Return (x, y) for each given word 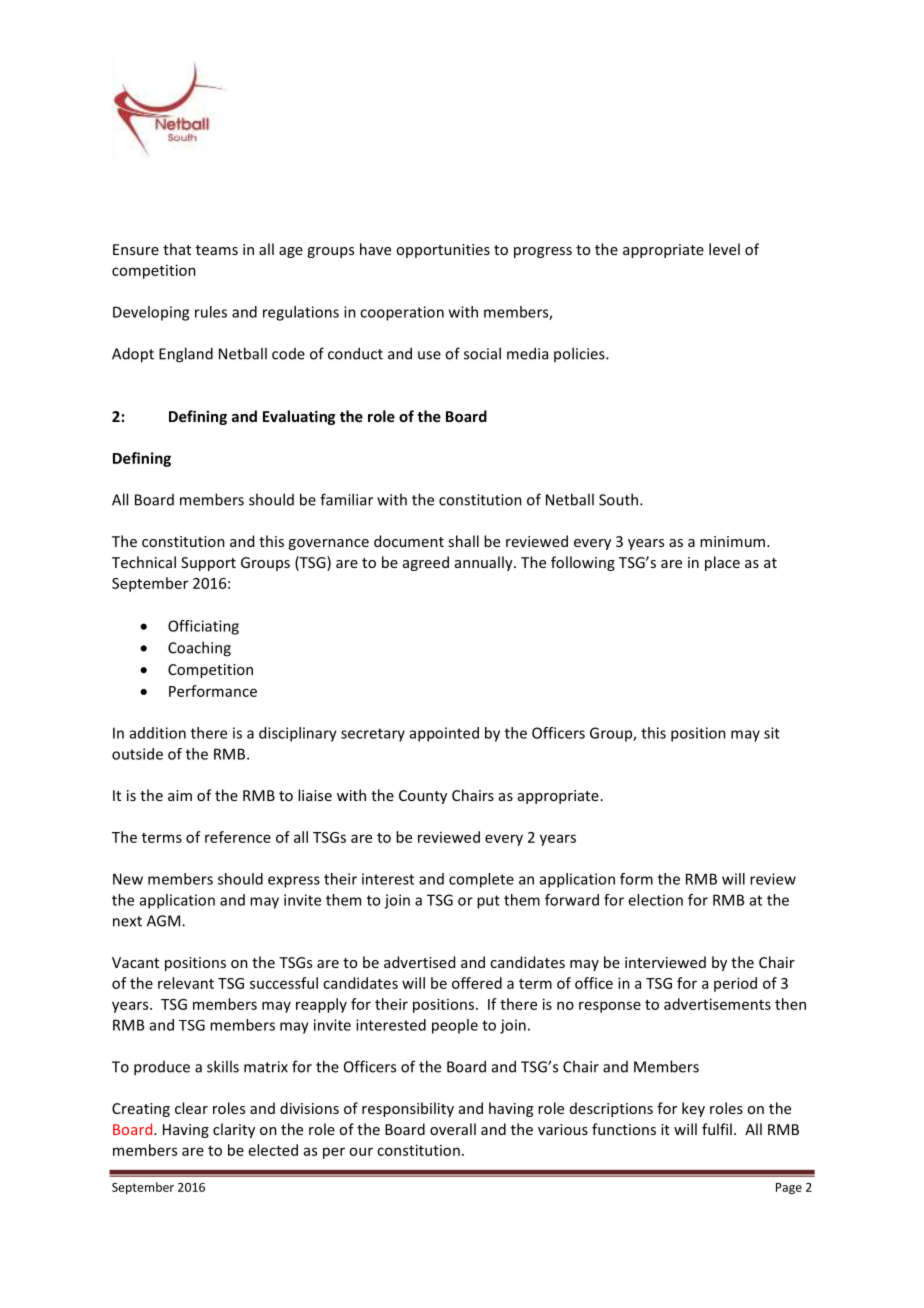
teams (217, 250)
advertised (419, 962)
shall (463, 541)
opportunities (443, 251)
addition (158, 733)
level (724, 249)
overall (453, 1129)
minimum (732, 541)
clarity (234, 1130)
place (722, 563)
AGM (165, 921)
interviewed (665, 962)
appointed (444, 734)
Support (208, 564)
